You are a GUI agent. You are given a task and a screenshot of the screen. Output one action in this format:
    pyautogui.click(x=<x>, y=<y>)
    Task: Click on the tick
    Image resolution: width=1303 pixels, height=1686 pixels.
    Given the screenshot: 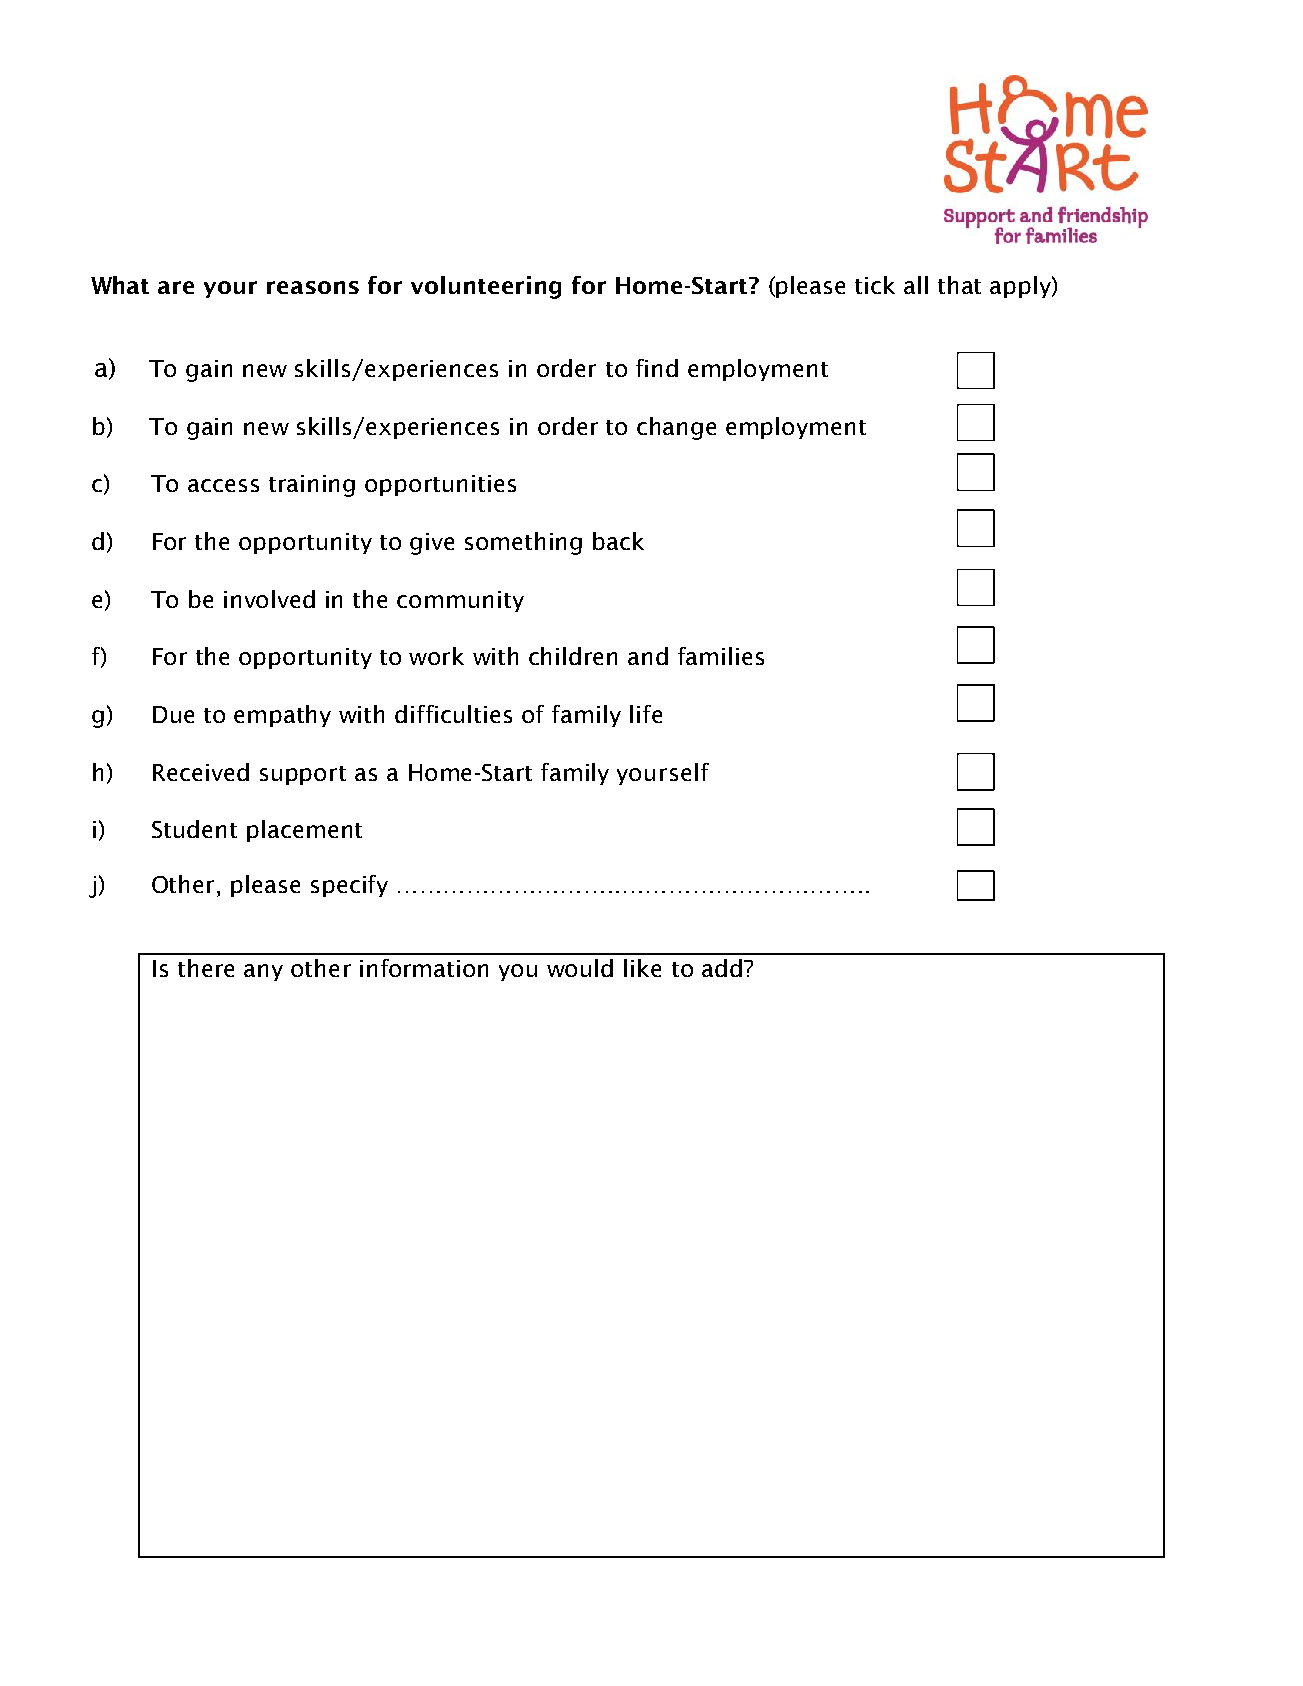 What is the action you would take?
    pyautogui.click(x=875, y=285)
